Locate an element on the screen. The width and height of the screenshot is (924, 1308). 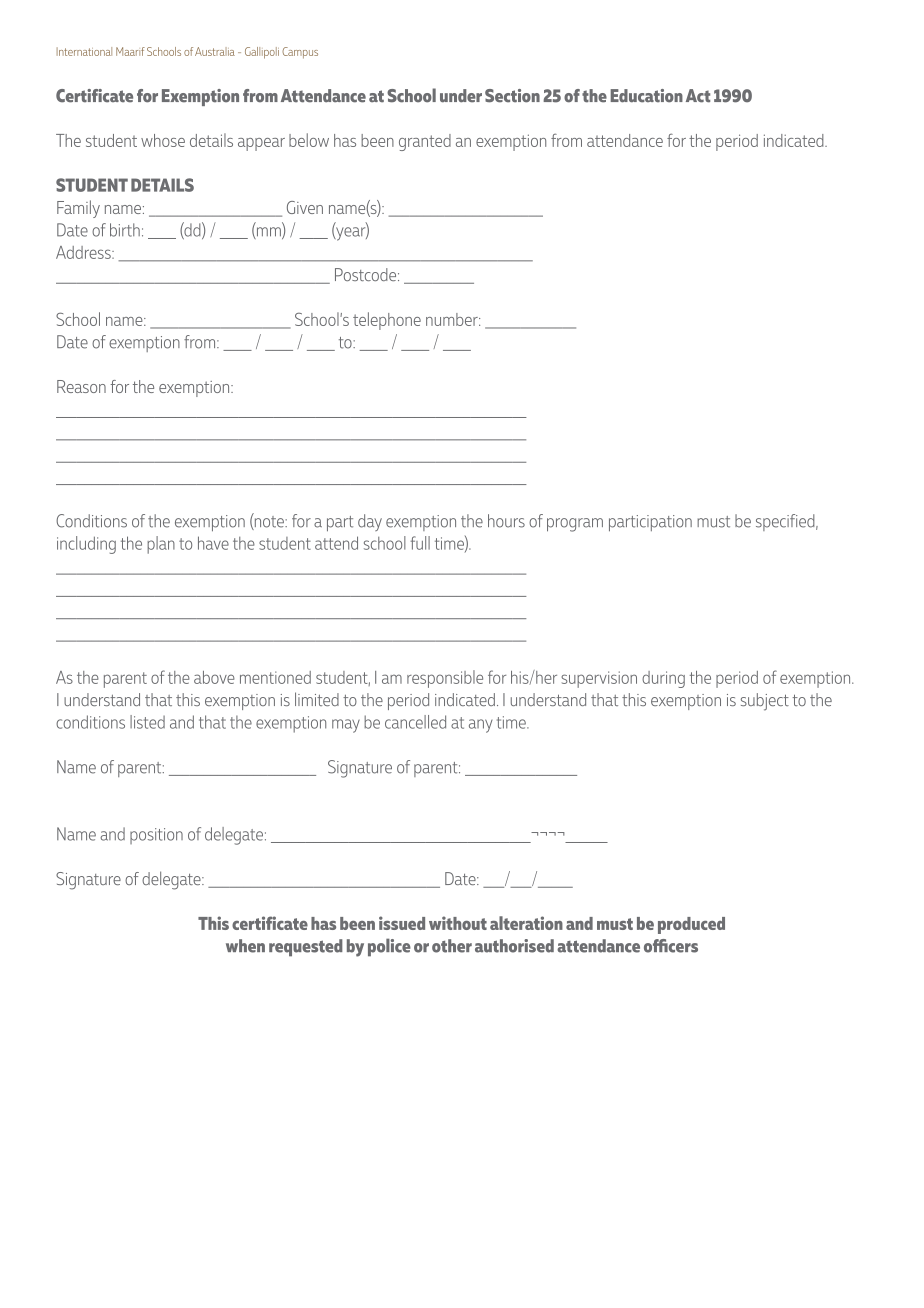
issued is located at coordinates (402, 923).
